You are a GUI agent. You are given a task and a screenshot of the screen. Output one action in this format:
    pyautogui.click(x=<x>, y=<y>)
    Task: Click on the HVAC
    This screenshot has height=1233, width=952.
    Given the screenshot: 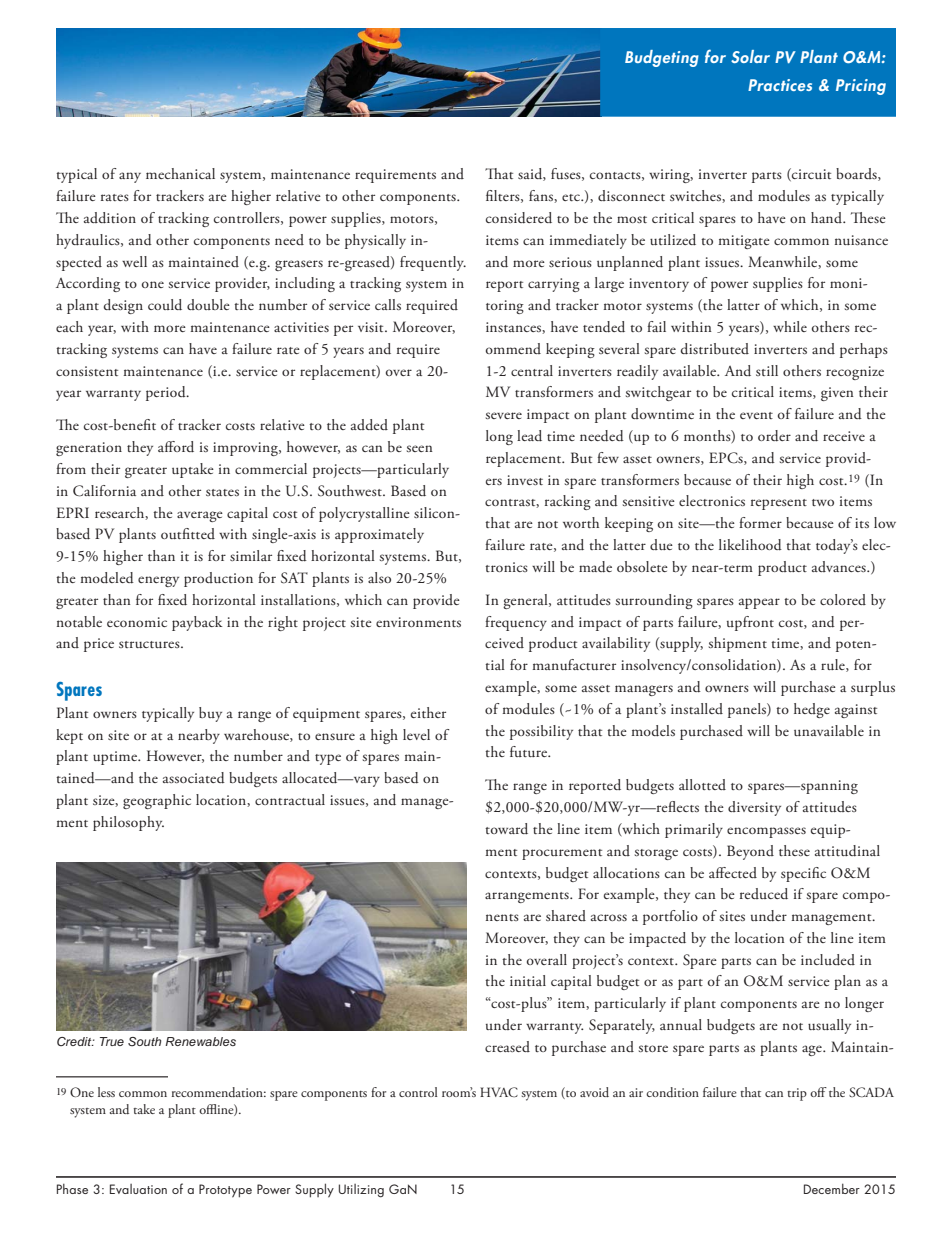 What is the action you would take?
    pyautogui.click(x=499, y=1092)
